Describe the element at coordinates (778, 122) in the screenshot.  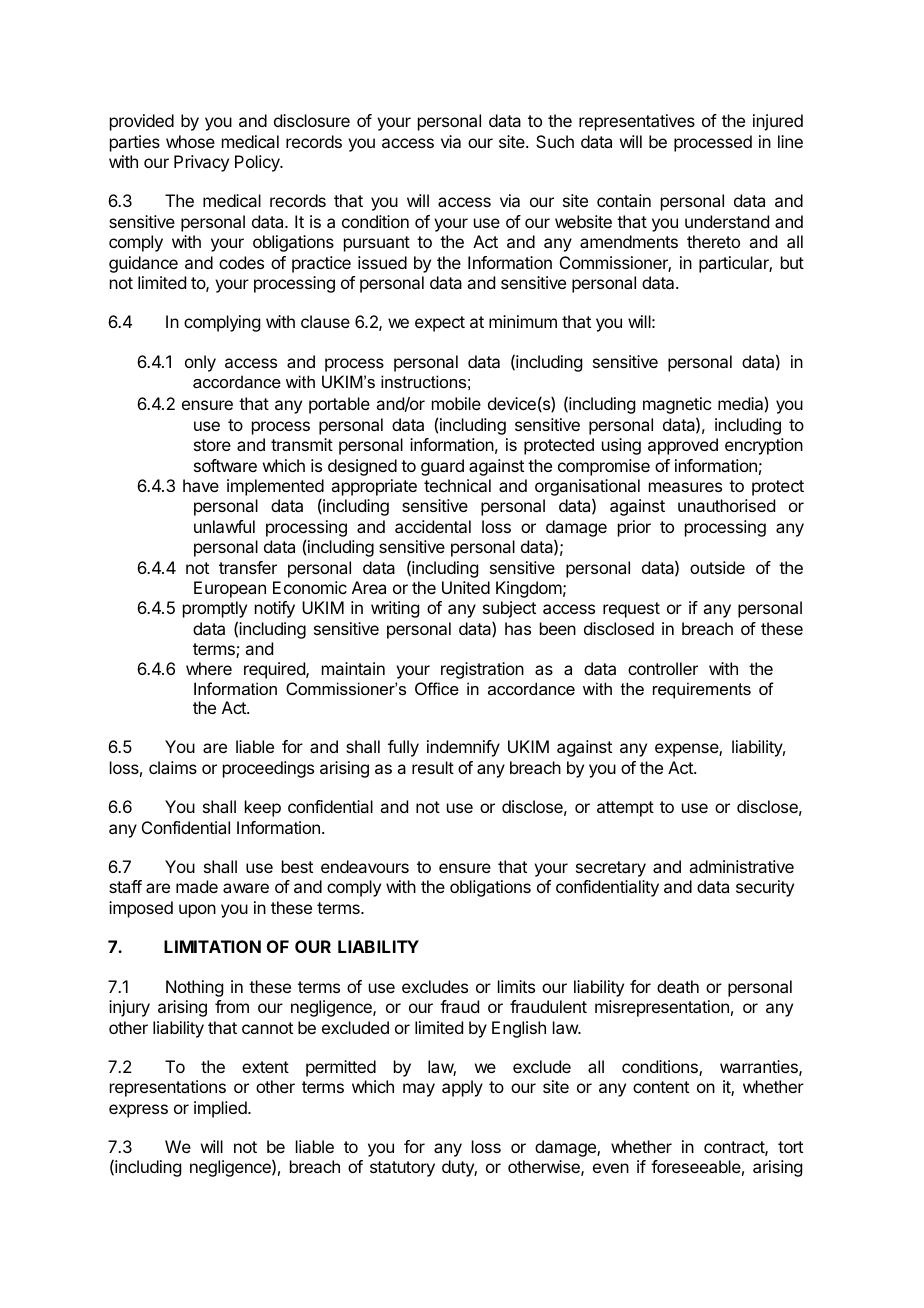
I see `injured` at that location.
